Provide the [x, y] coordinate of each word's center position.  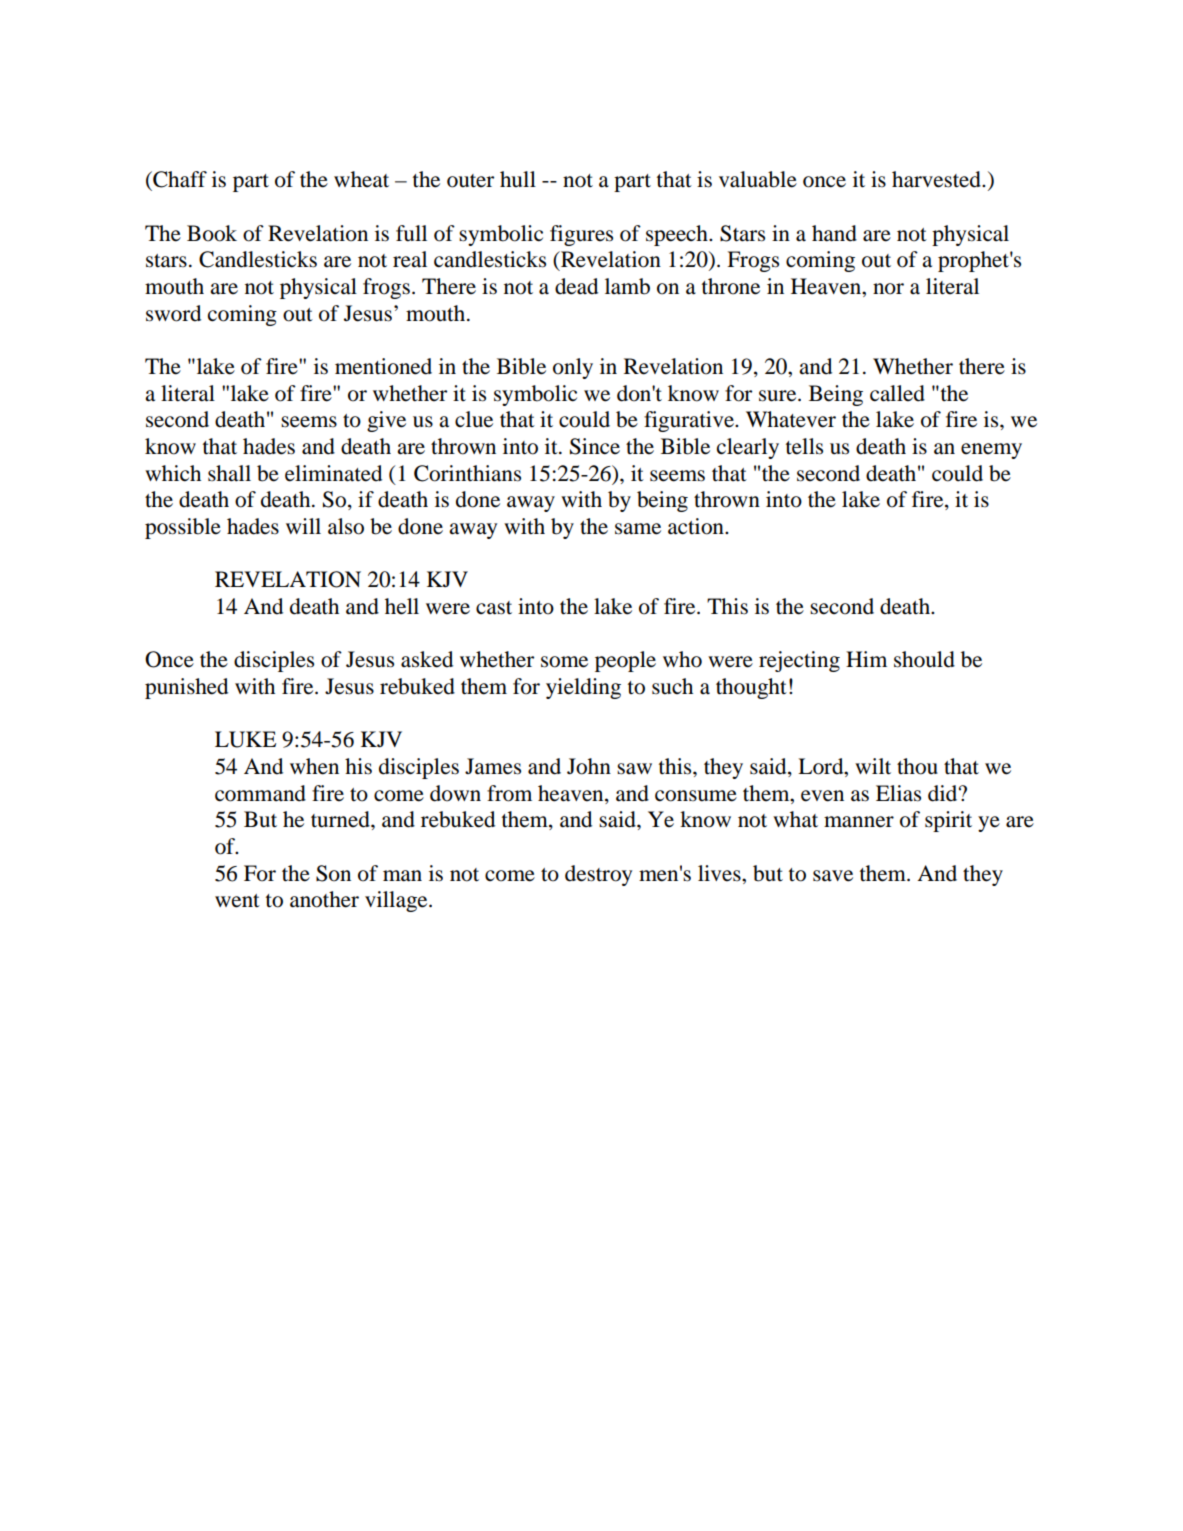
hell [402, 606]
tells [804, 446]
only [573, 368]
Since [595, 446]
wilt [873, 766]
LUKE [245, 739]
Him [866, 659]
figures [581, 235]
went [237, 901]
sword [173, 313]
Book [212, 233]
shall [229, 473]
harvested [937, 179]
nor [888, 289]
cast [494, 608]
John [589, 766]
